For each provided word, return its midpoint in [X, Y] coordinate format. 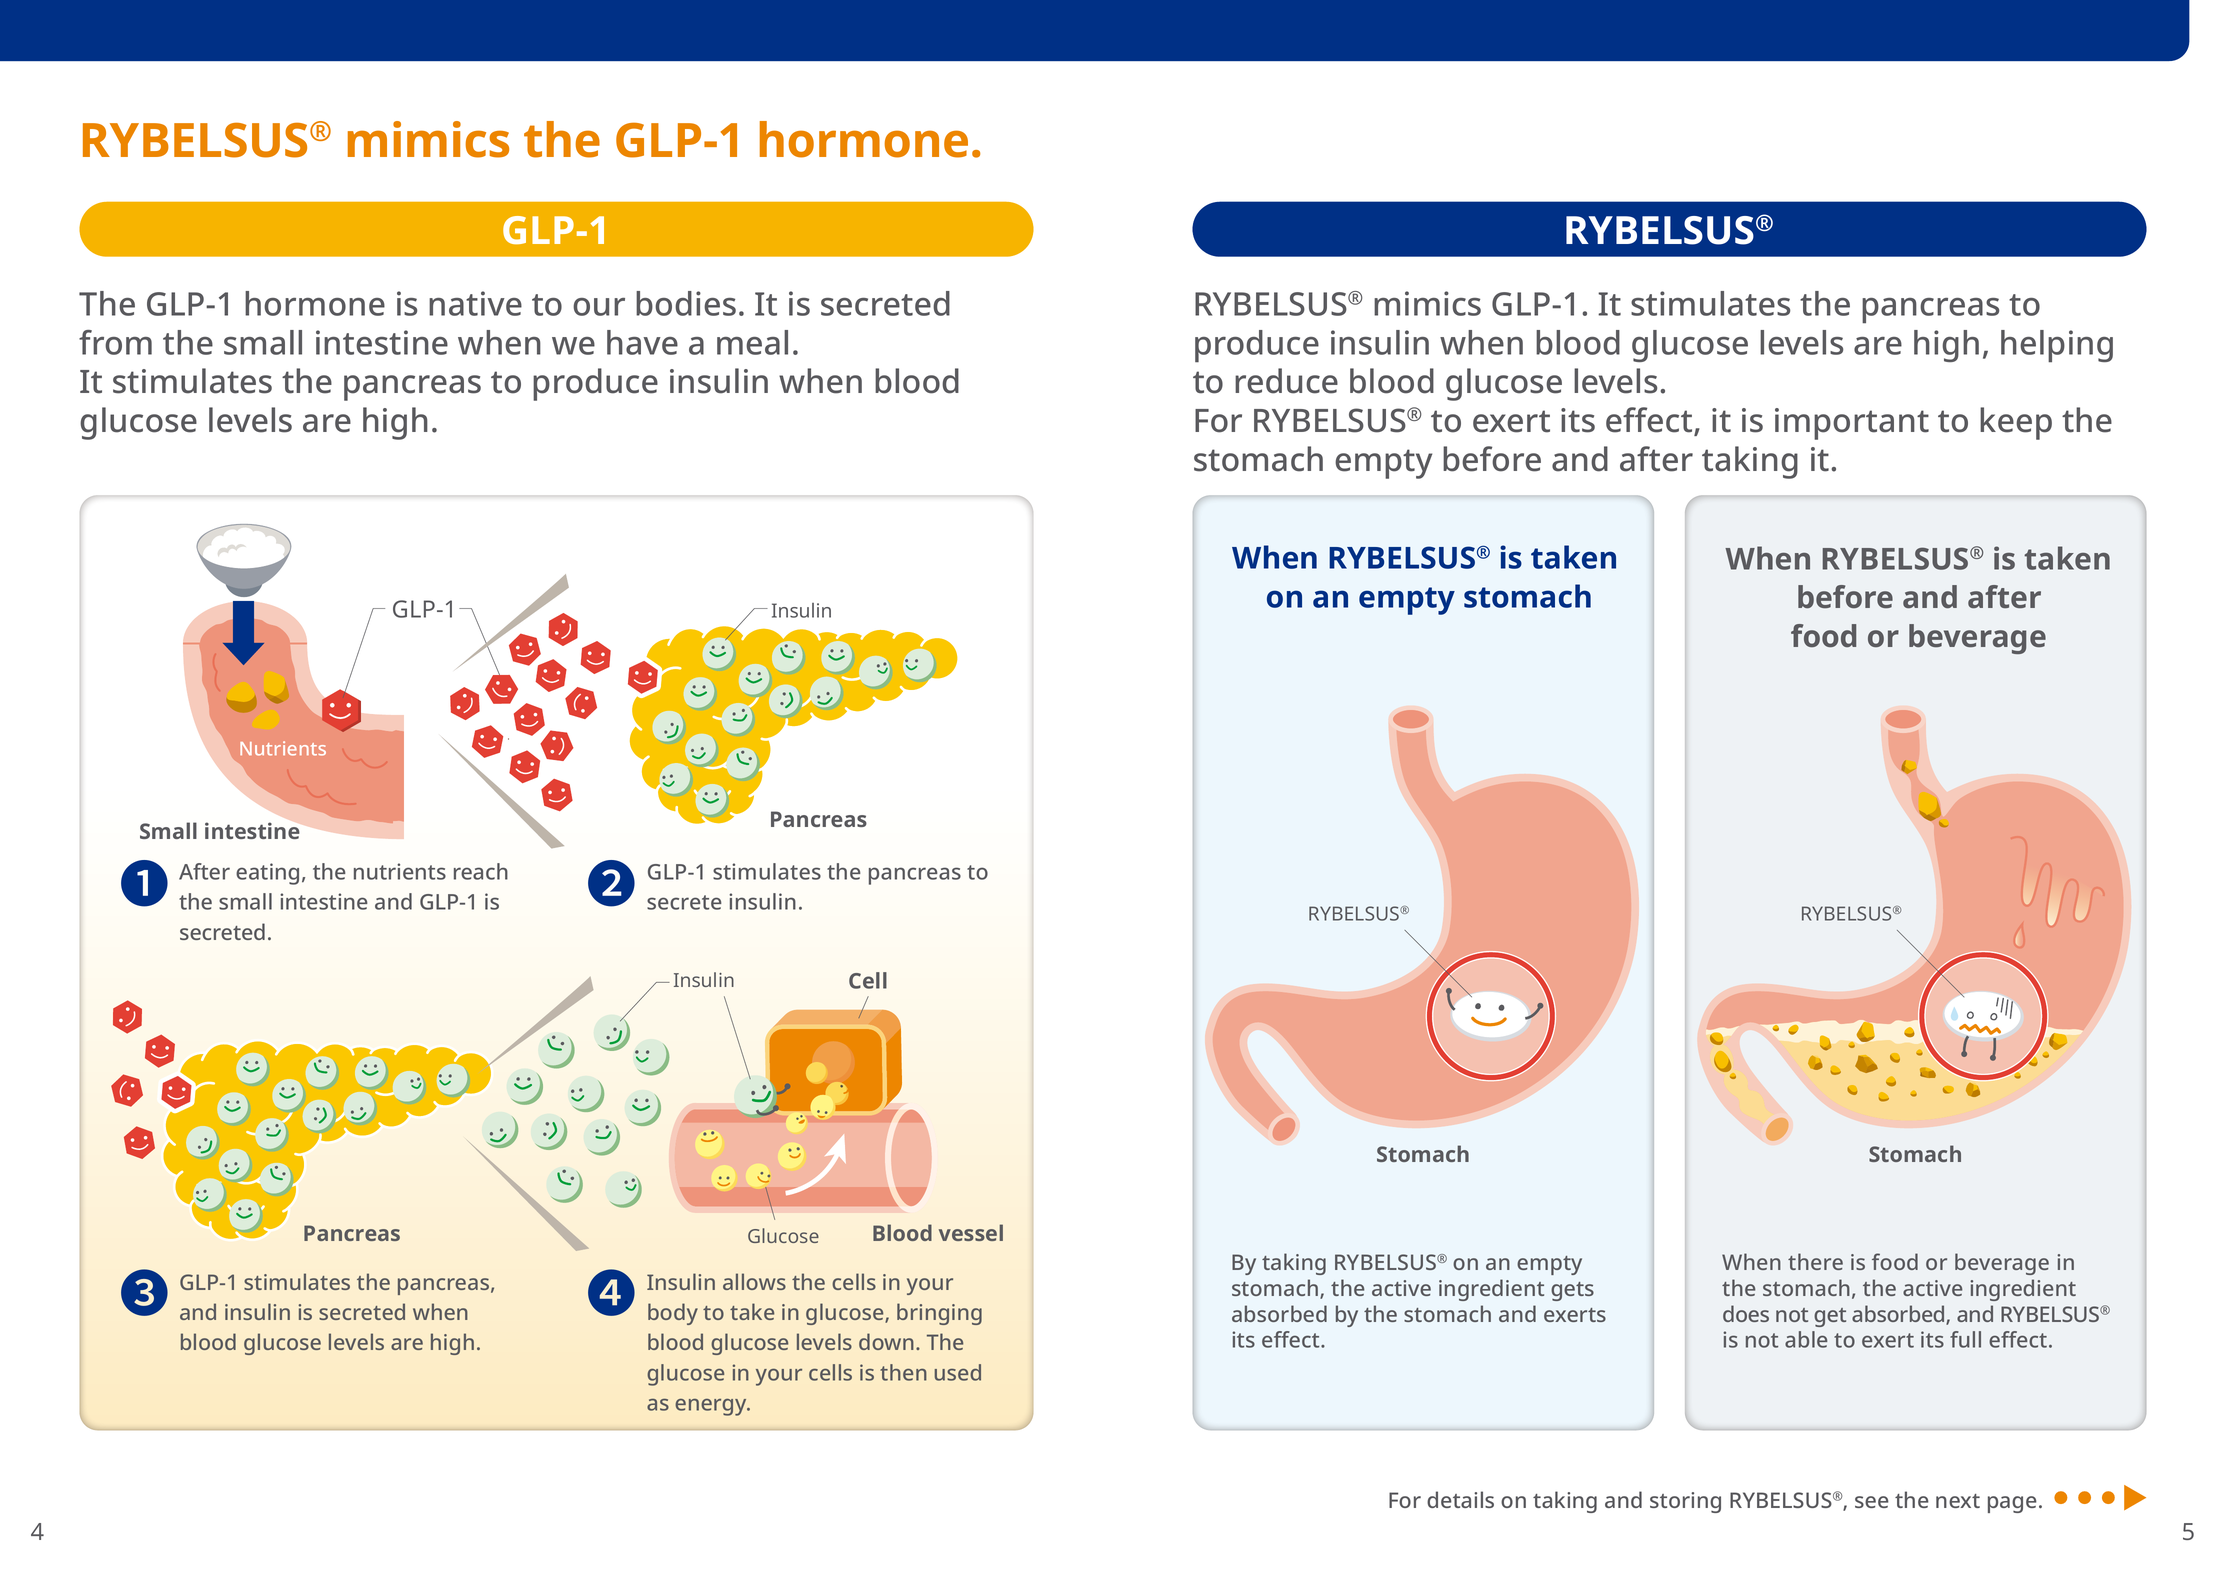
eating [267, 874]
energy [712, 1407]
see [1872, 1502]
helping [2057, 346]
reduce [1286, 381]
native [475, 303]
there [1815, 1261]
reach [481, 871]
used [958, 1372]
